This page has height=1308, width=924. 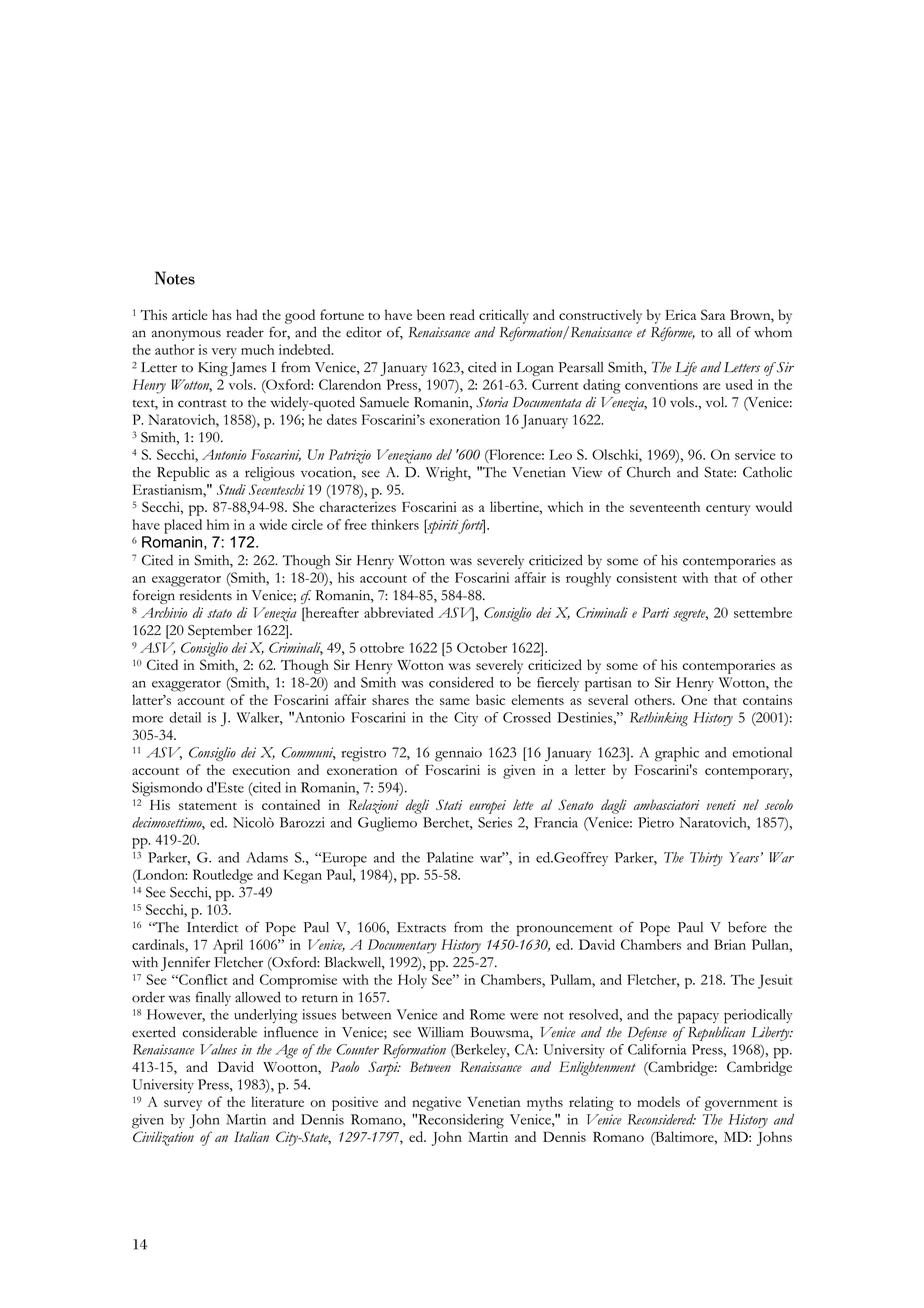 What do you see at coordinates (185, 717) in the page?
I see `detail` at bounding box center [185, 717].
